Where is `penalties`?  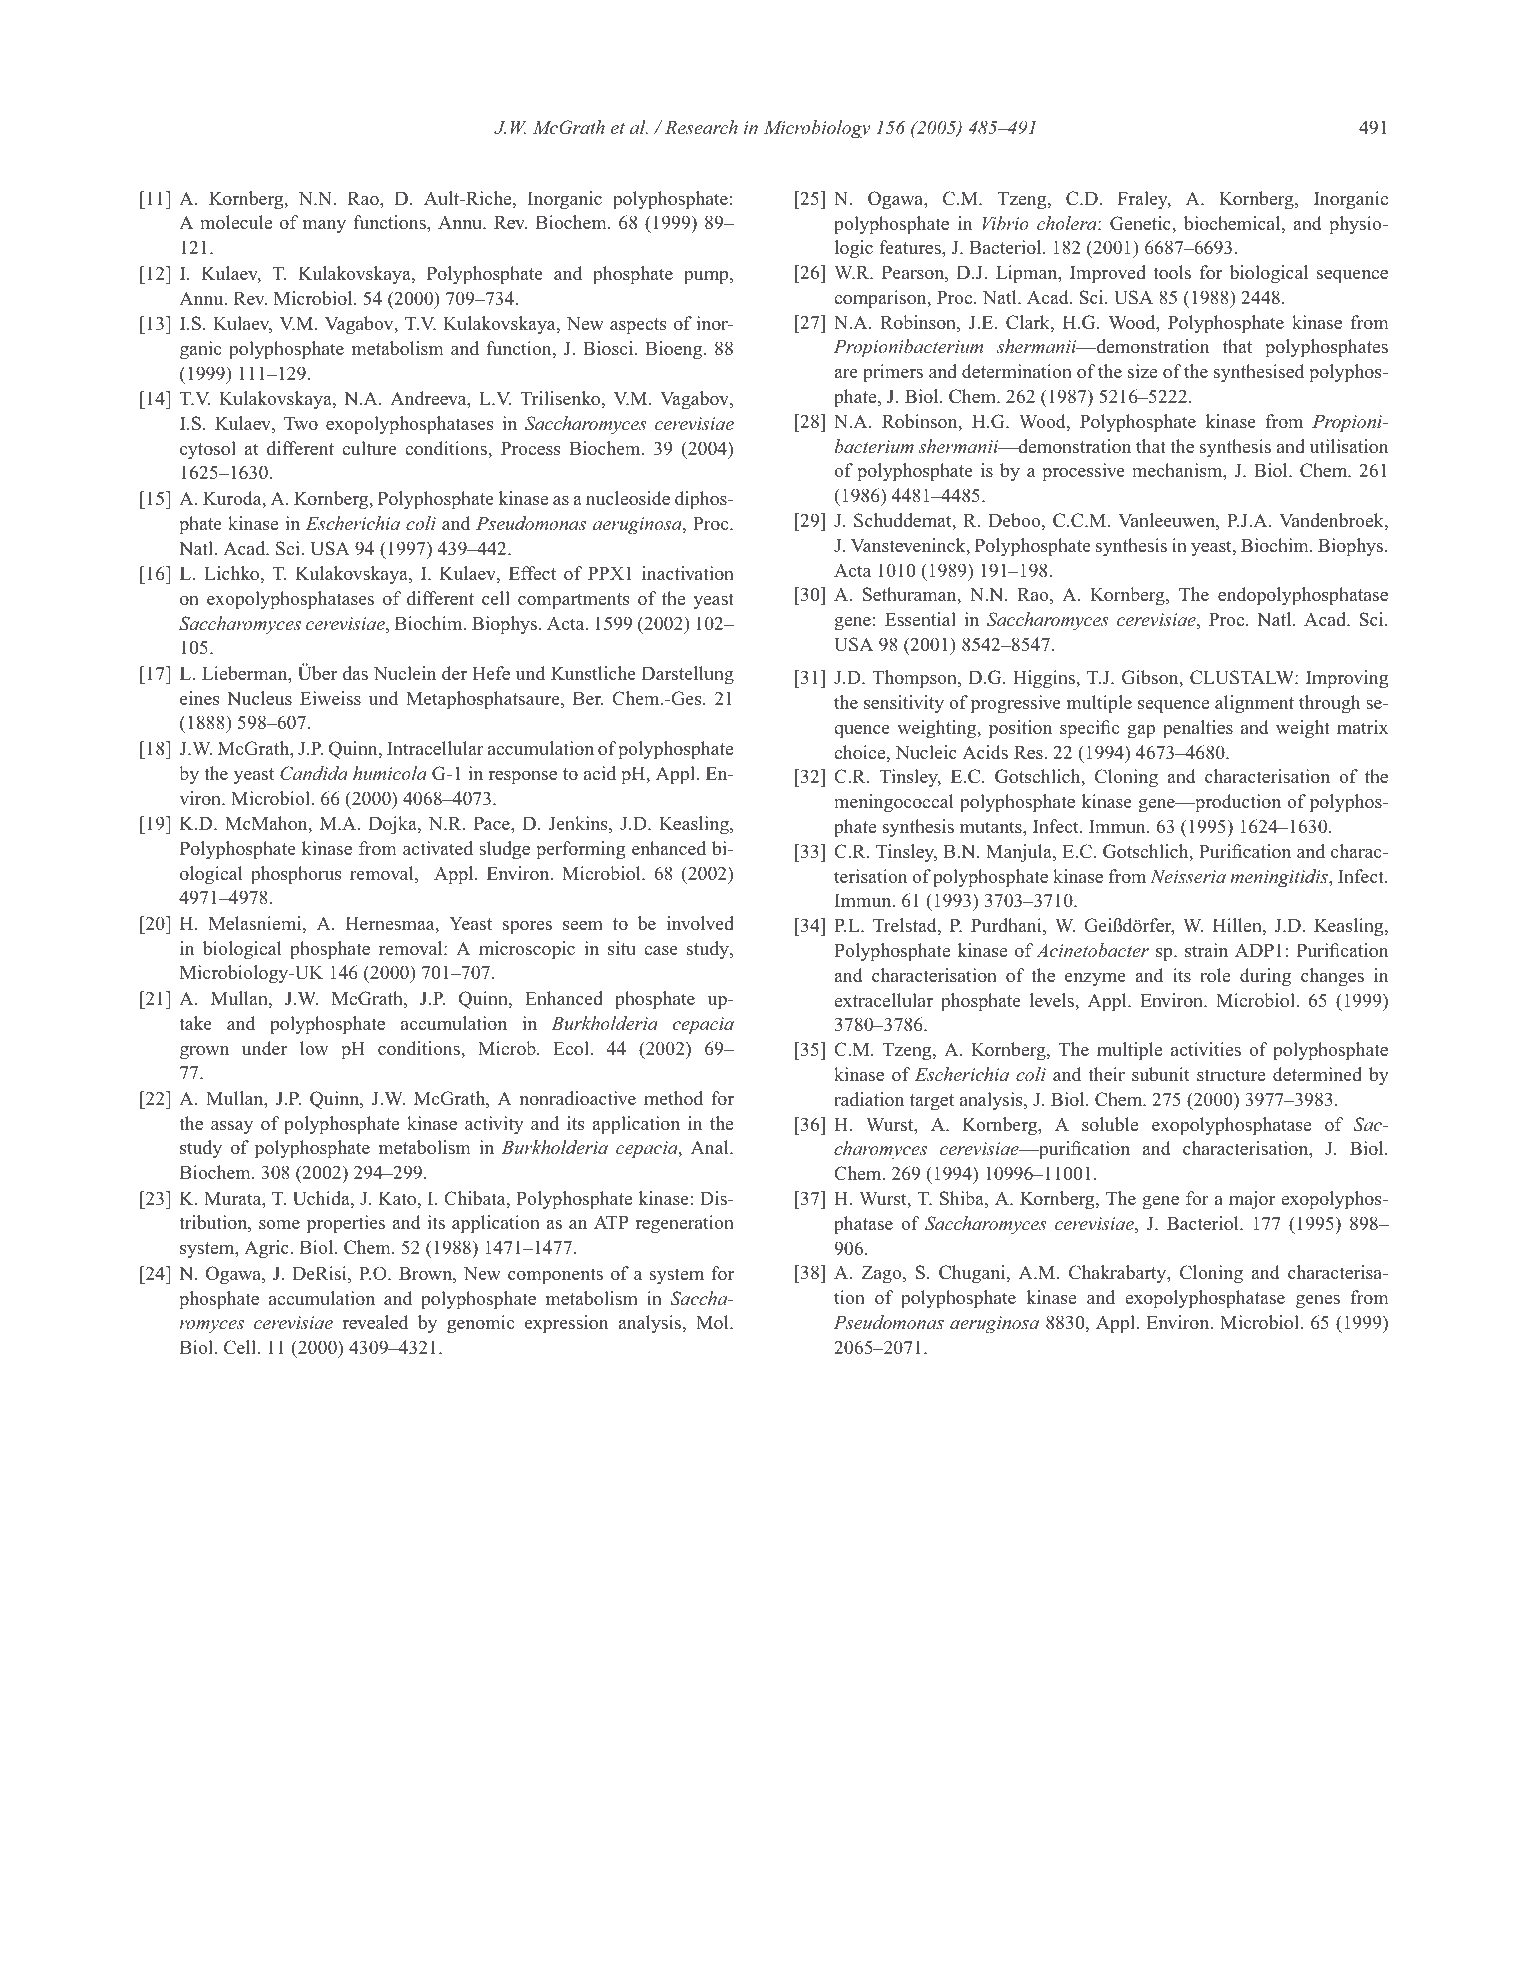 penalties is located at coordinates (1198, 729).
